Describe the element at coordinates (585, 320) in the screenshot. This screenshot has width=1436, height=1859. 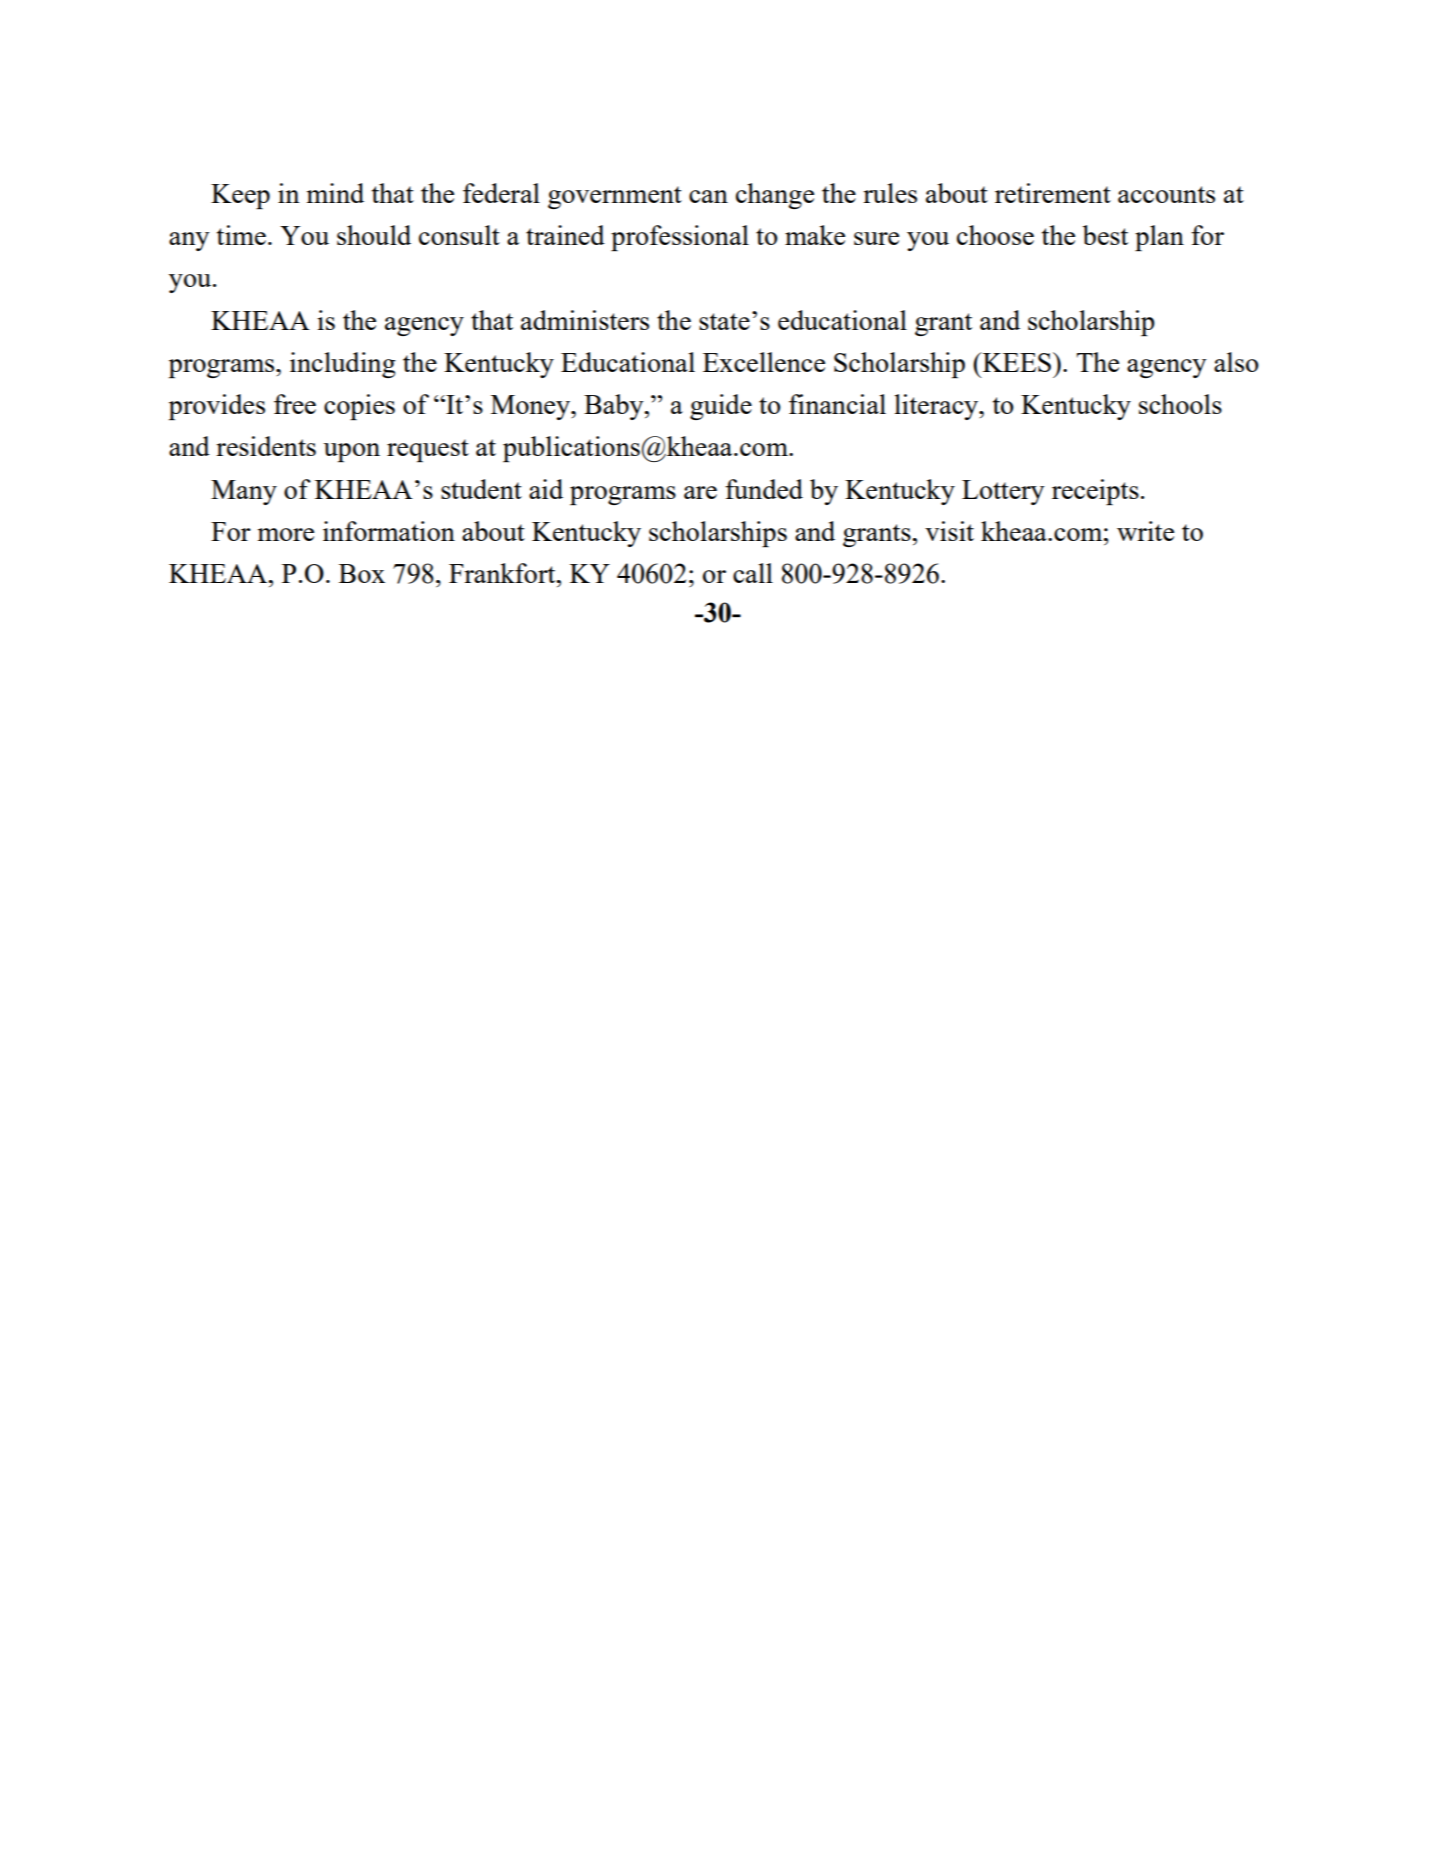
I see `administers` at that location.
